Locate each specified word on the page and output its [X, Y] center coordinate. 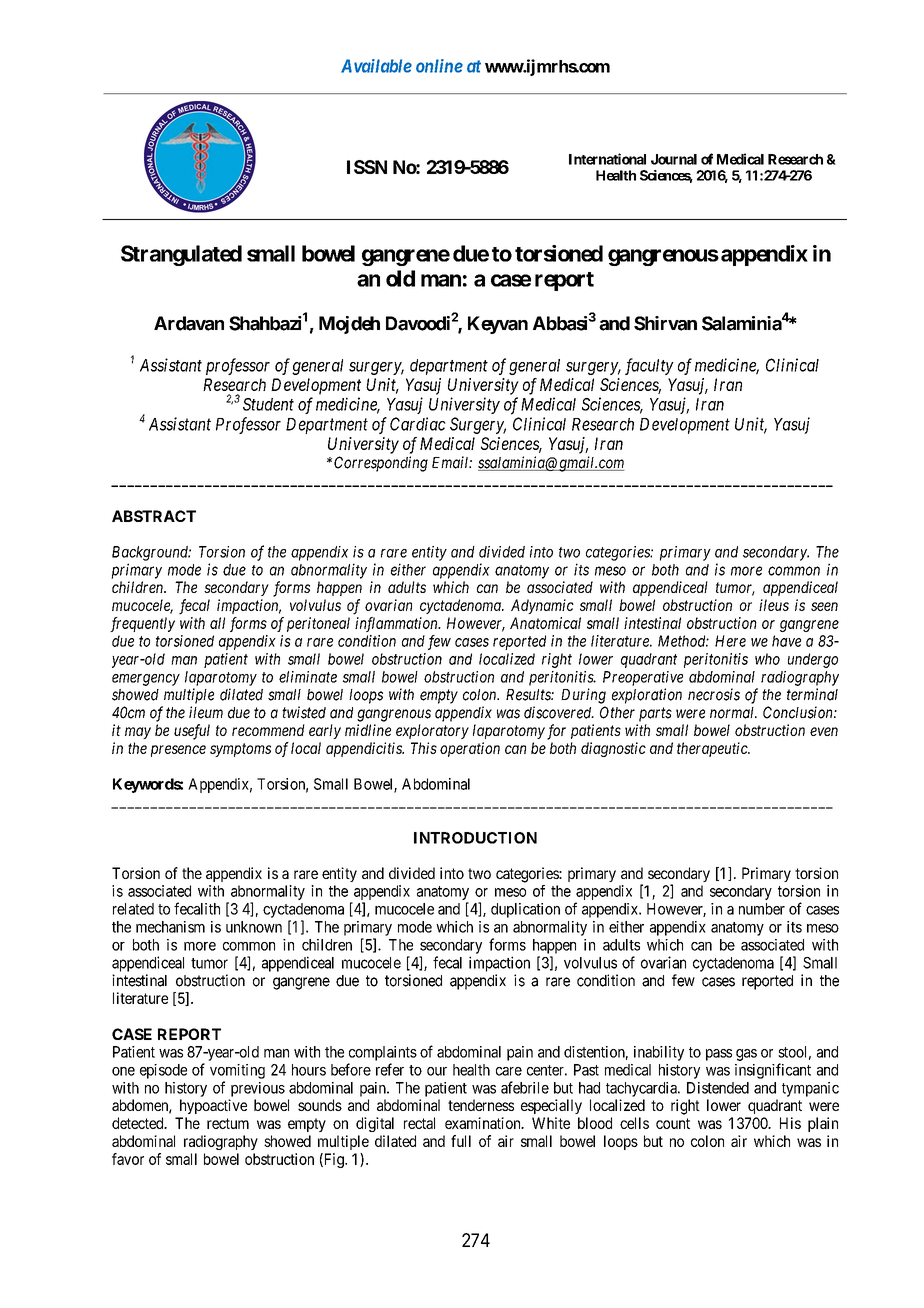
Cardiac [418, 424]
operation [470, 749]
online [439, 66]
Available [376, 66]
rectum [228, 1123]
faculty [649, 366]
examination [484, 1123]
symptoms [240, 750]
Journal [674, 159]
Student [268, 404]
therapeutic [713, 749]
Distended [718, 1088]
